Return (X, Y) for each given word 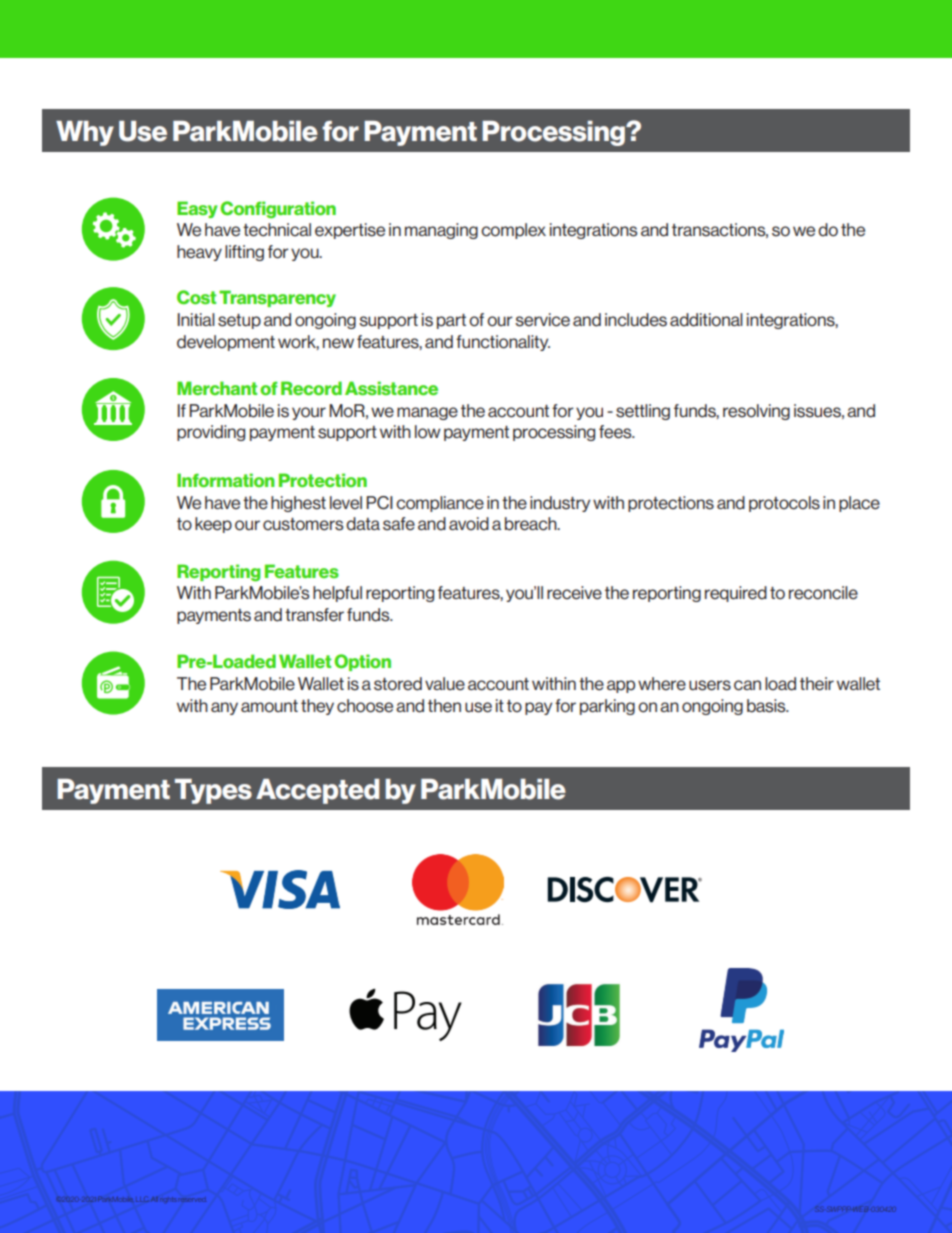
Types (213, 791)
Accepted (317, 791)
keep (213, 525)
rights (167, 1200)
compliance (440, 504)
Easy (197, 209)
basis (767, 706)
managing (441, 231)
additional (706, 320)
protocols (784, 504)
